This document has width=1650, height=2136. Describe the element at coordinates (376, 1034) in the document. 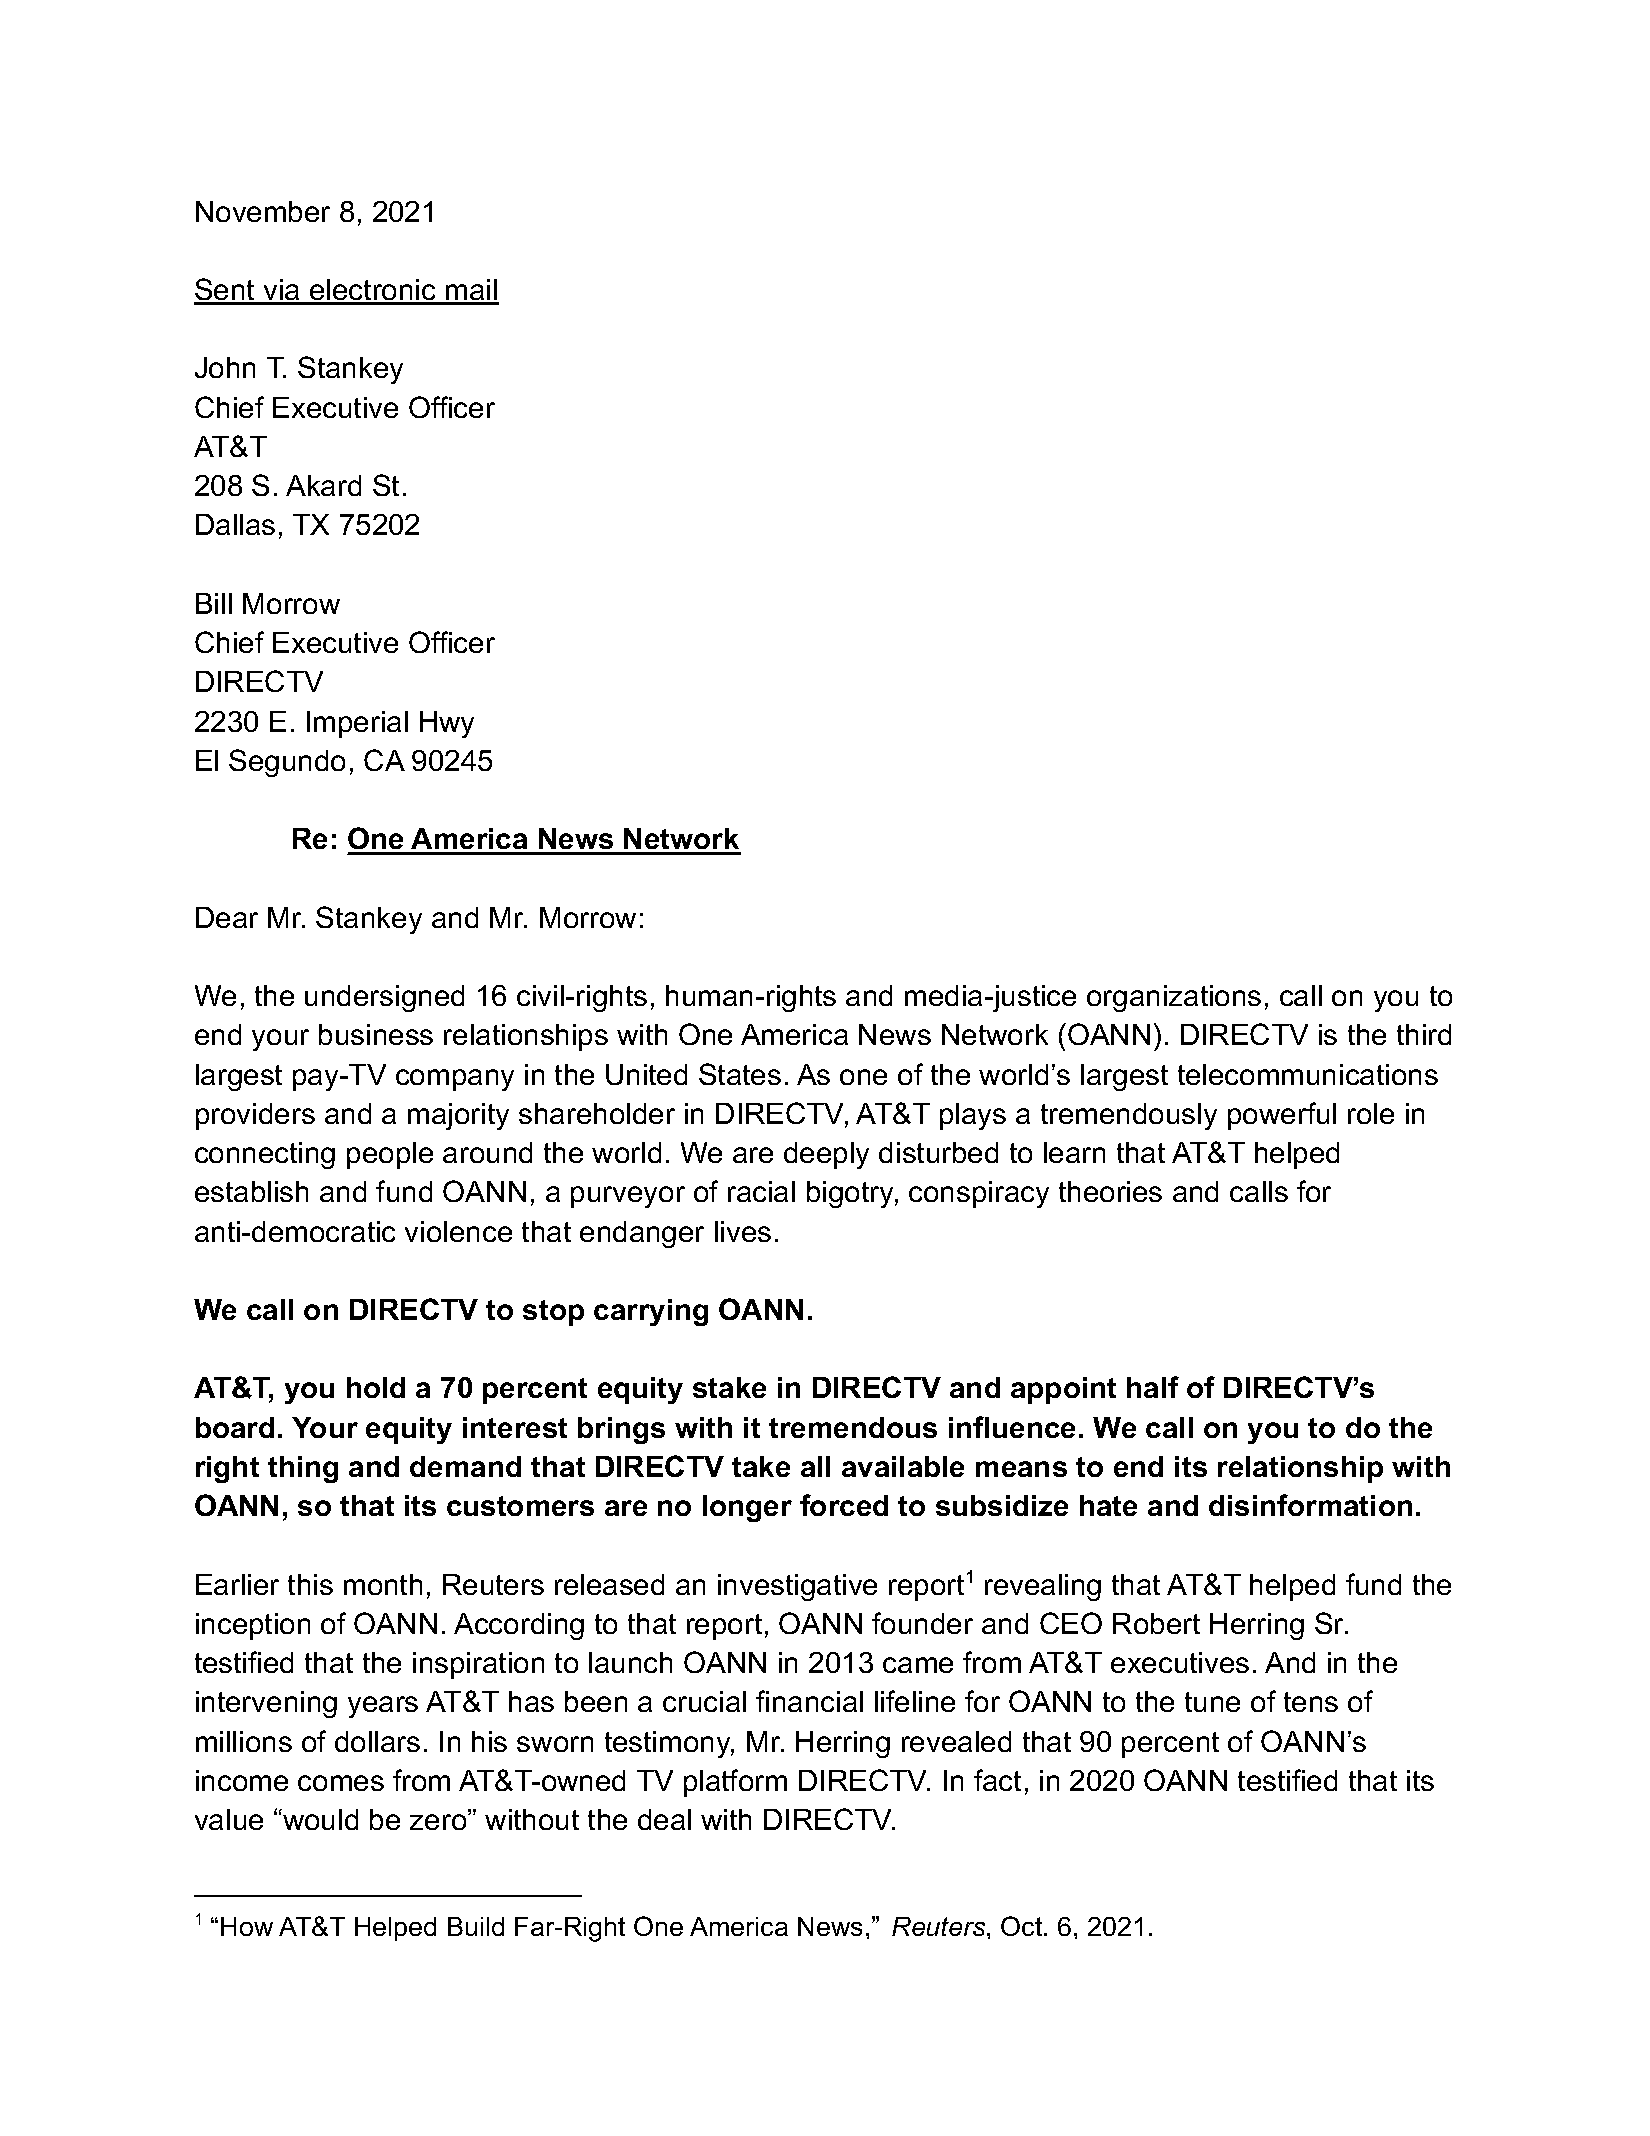

I see `business` at that location.
